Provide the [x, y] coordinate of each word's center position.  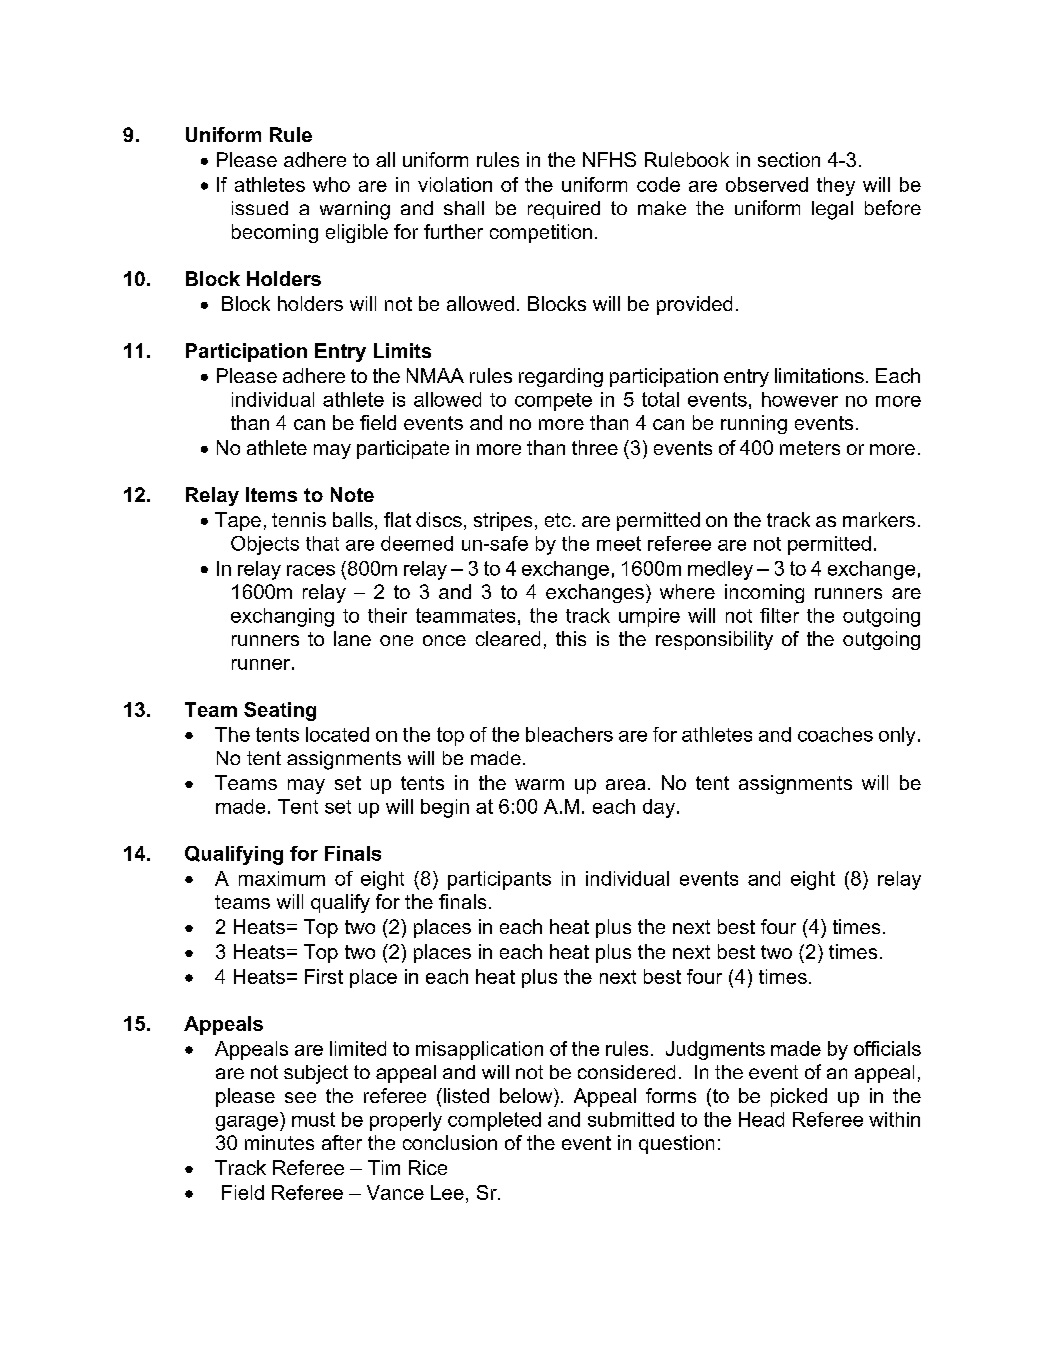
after [342, 1142]
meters [810, 448]
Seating [280, 711]
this [571, 638]
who [331, 184]
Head [761, 1119]
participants [499, 880]
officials [887, 1048]
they [836, 186]
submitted [631, 1119]
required [564, 210]
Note [352, 494]
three [595, 447]
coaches [835, 734]
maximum [282, 878]
